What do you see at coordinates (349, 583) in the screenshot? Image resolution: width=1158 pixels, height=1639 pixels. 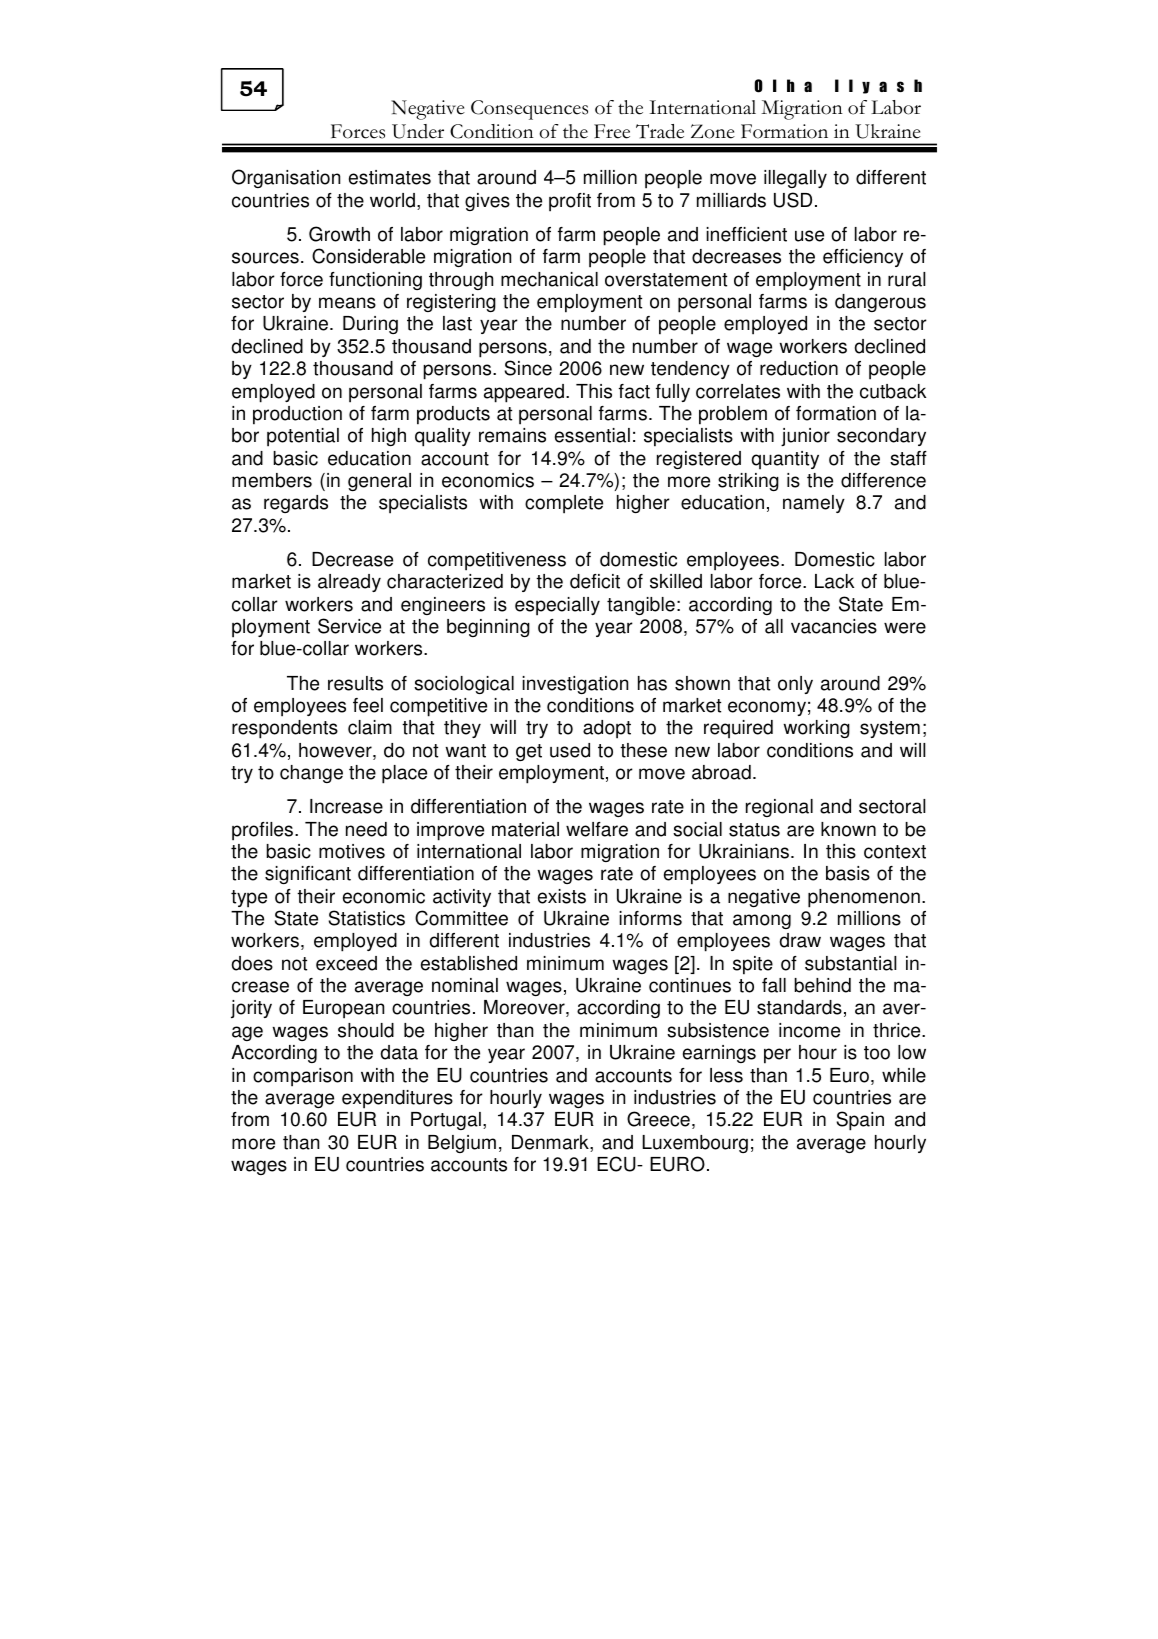 I see `already` at bounding box center [349, 583].
